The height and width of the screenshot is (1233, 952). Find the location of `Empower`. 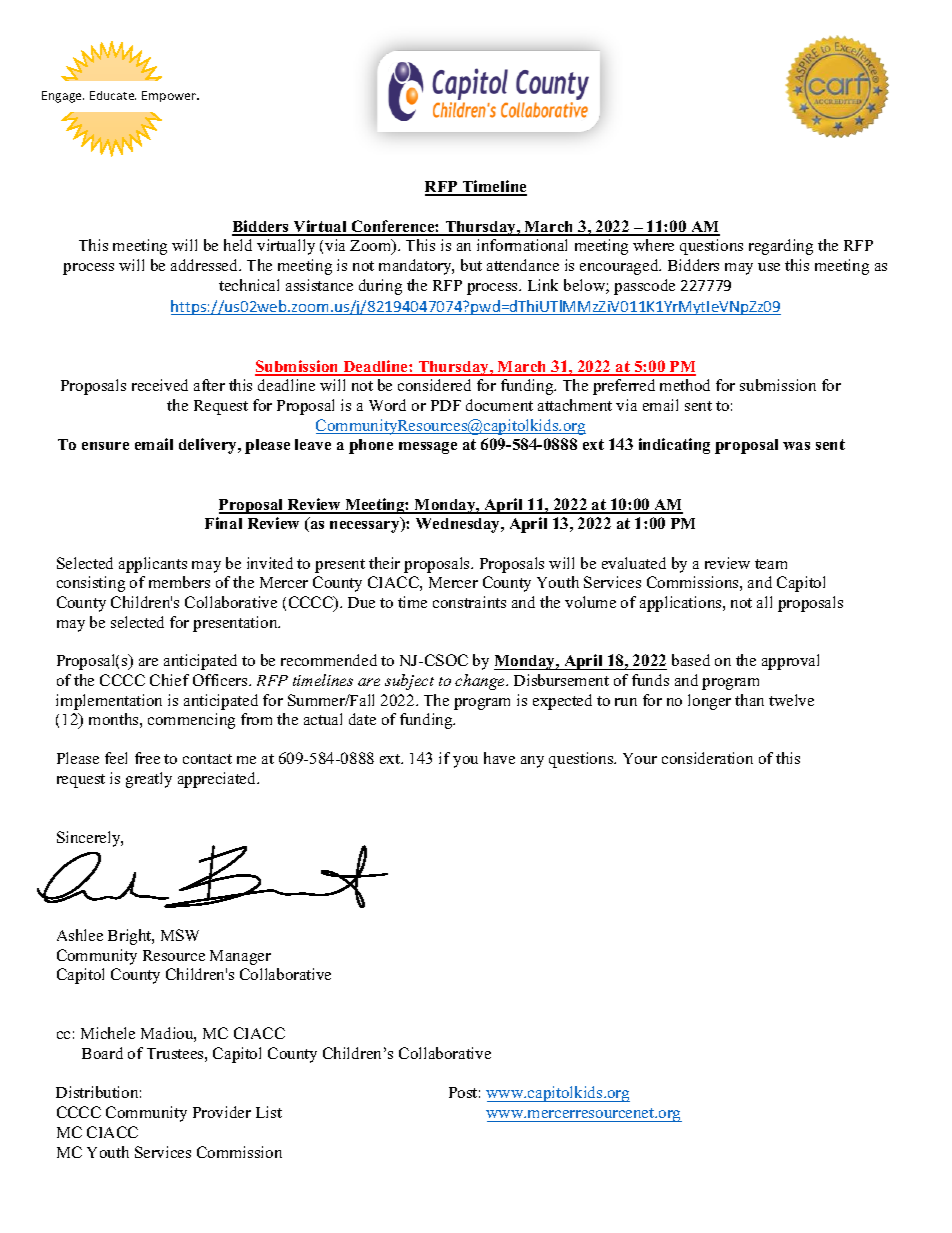

Empower is located at coordinates (170, 96).
